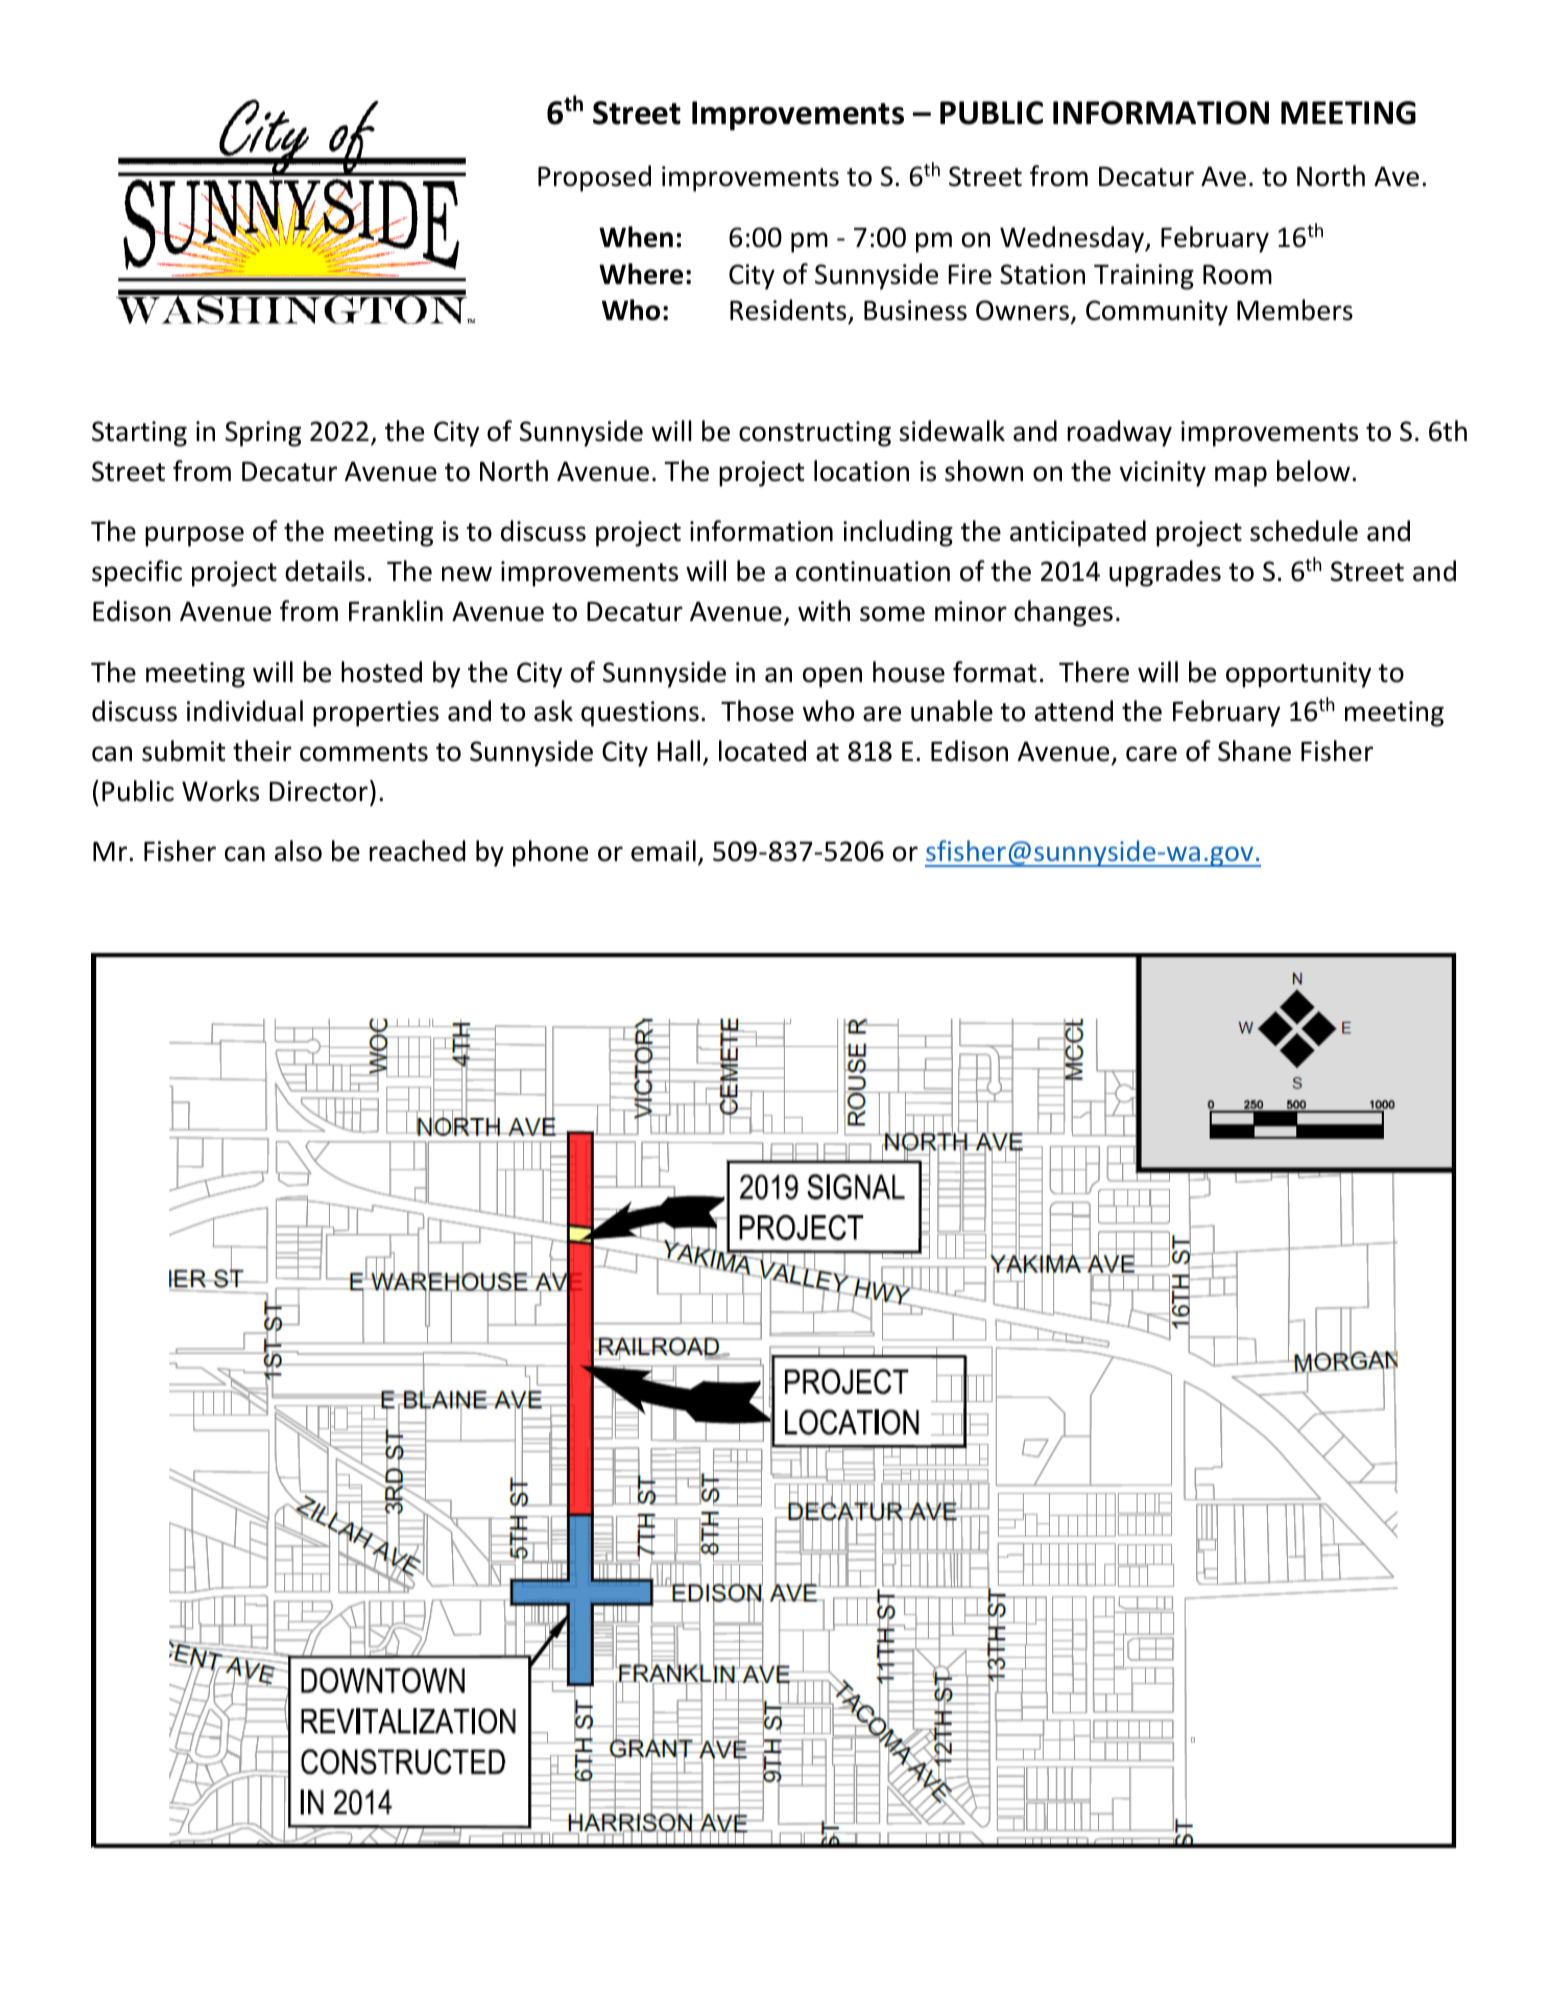 The height and width of the document is (2003, 1547). What do you see at coordinates (594, 178) in the document?
I see `Proposed` at bounding box center [594, 178].
